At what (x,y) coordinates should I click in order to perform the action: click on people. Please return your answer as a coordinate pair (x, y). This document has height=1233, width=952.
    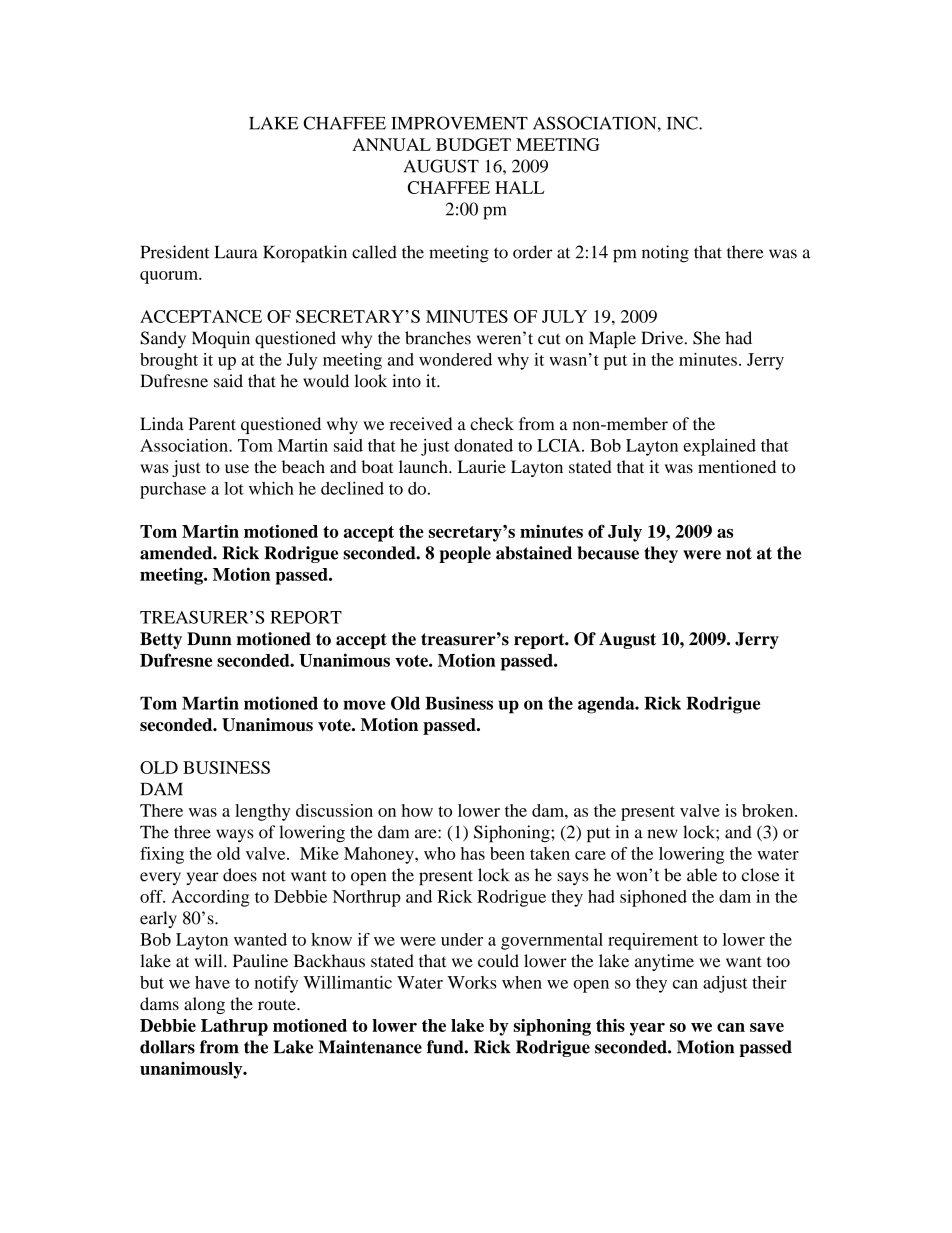
    Looking at the image, I should click on (465, 554).
